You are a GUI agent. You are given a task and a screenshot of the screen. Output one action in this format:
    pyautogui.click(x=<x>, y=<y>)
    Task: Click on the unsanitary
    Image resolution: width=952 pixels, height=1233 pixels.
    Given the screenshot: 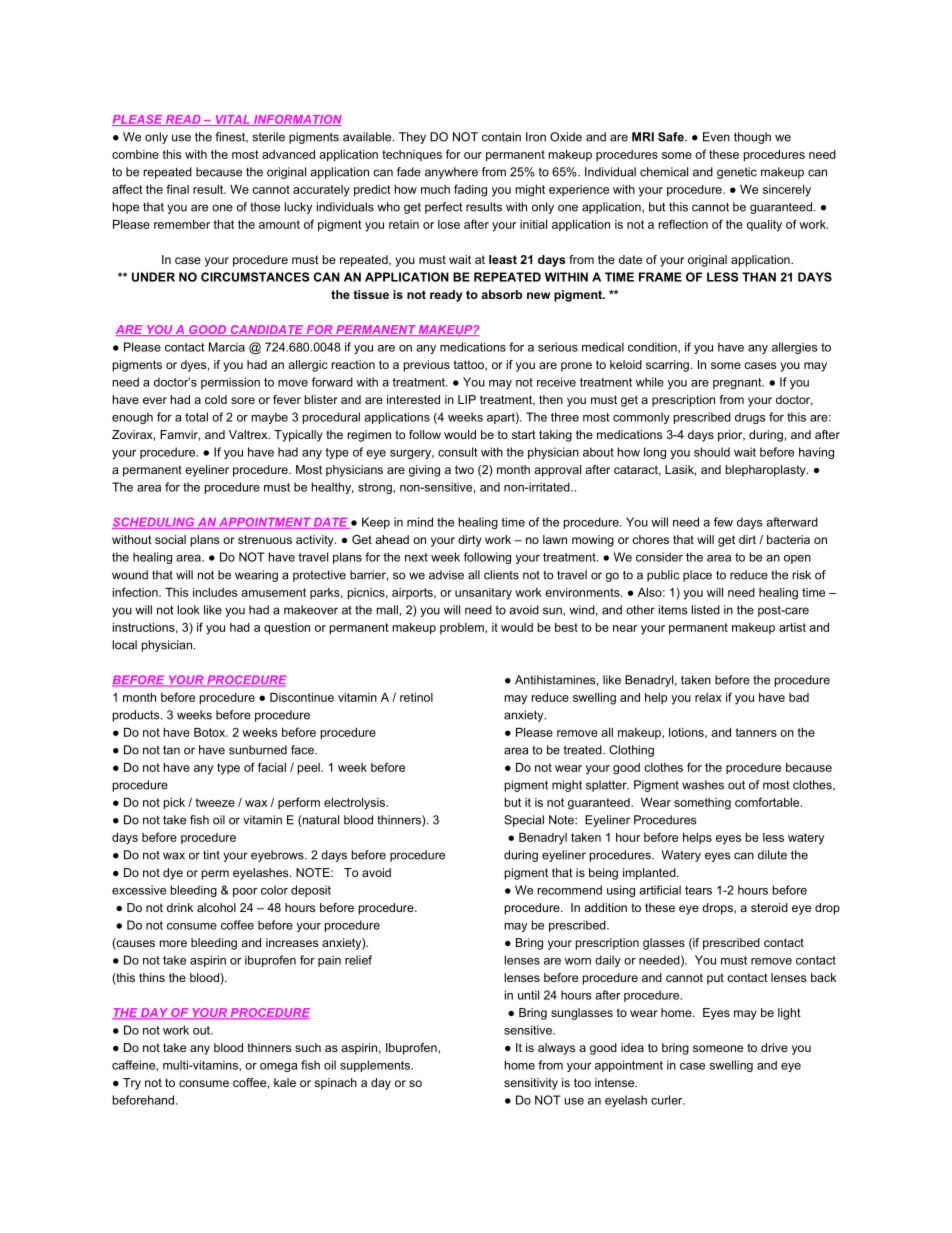 What is the action you would take?
    pyautogui.click(x=483, y=594)
